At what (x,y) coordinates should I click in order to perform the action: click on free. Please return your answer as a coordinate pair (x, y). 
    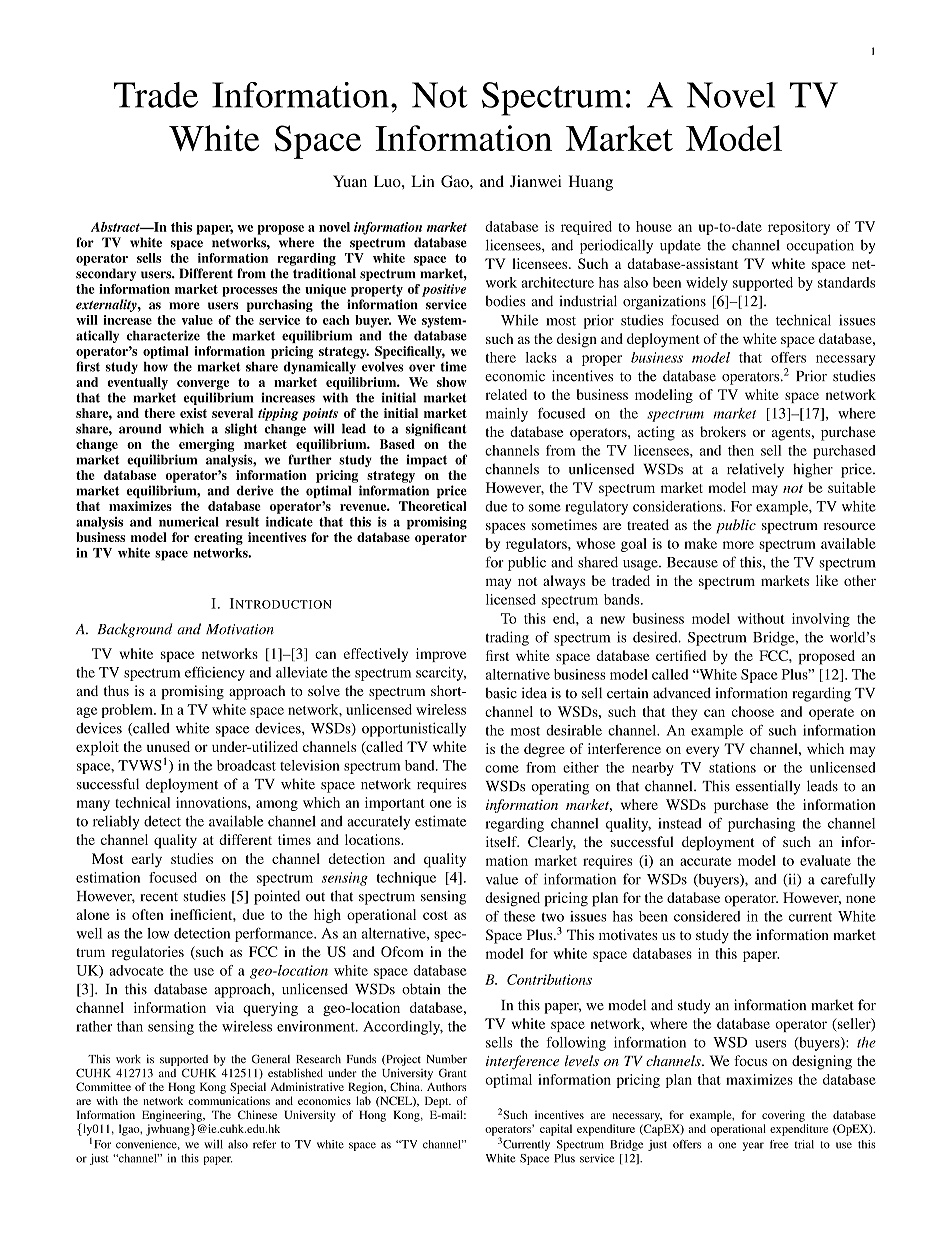
    Looking at the image, I should click on (779, 1144).
